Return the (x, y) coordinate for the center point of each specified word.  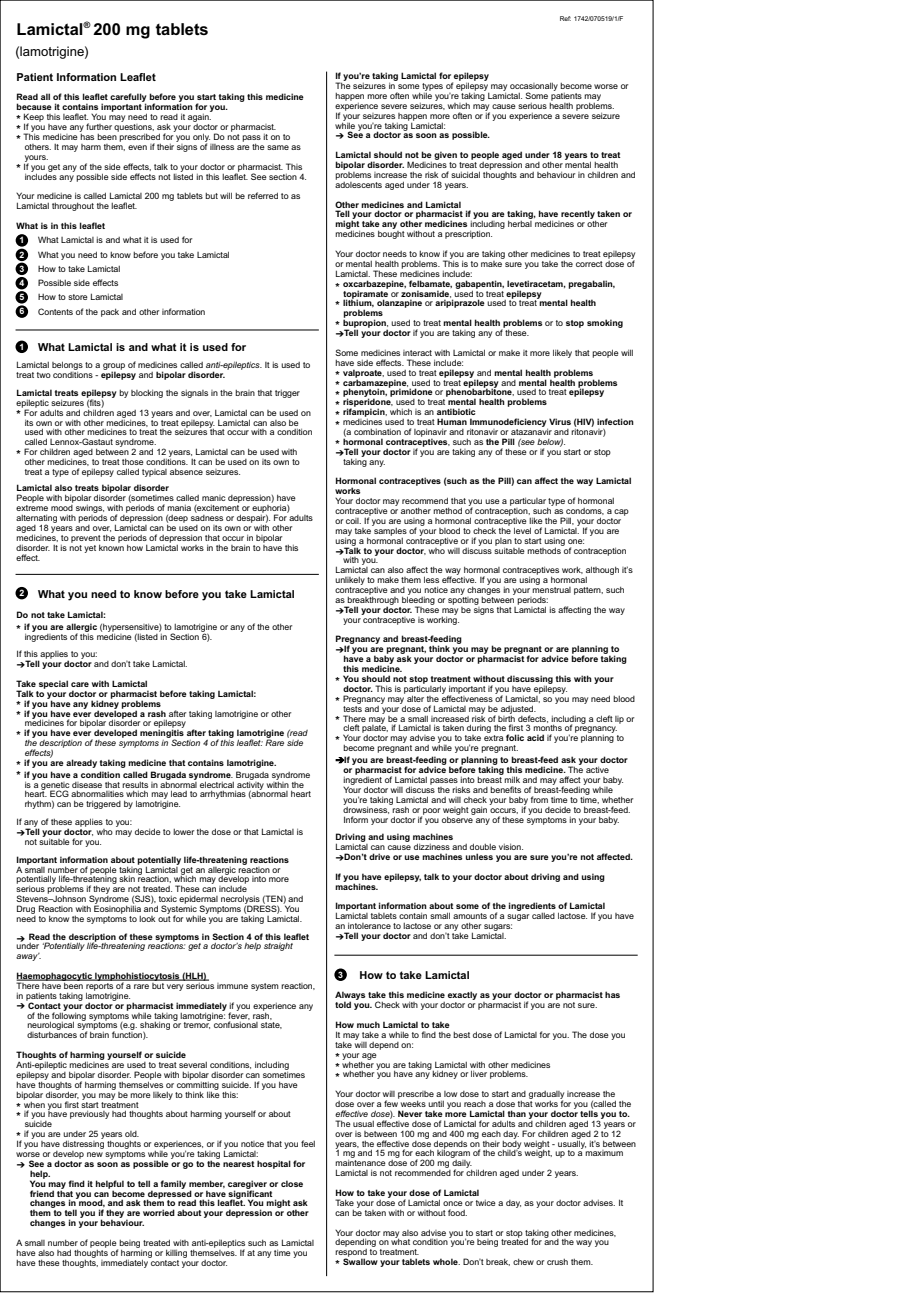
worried (159, 1212)
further (99, 126)
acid (535, 737)
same (278, 147)
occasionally (534, 87)
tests (352, 707)
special (53, 684)
